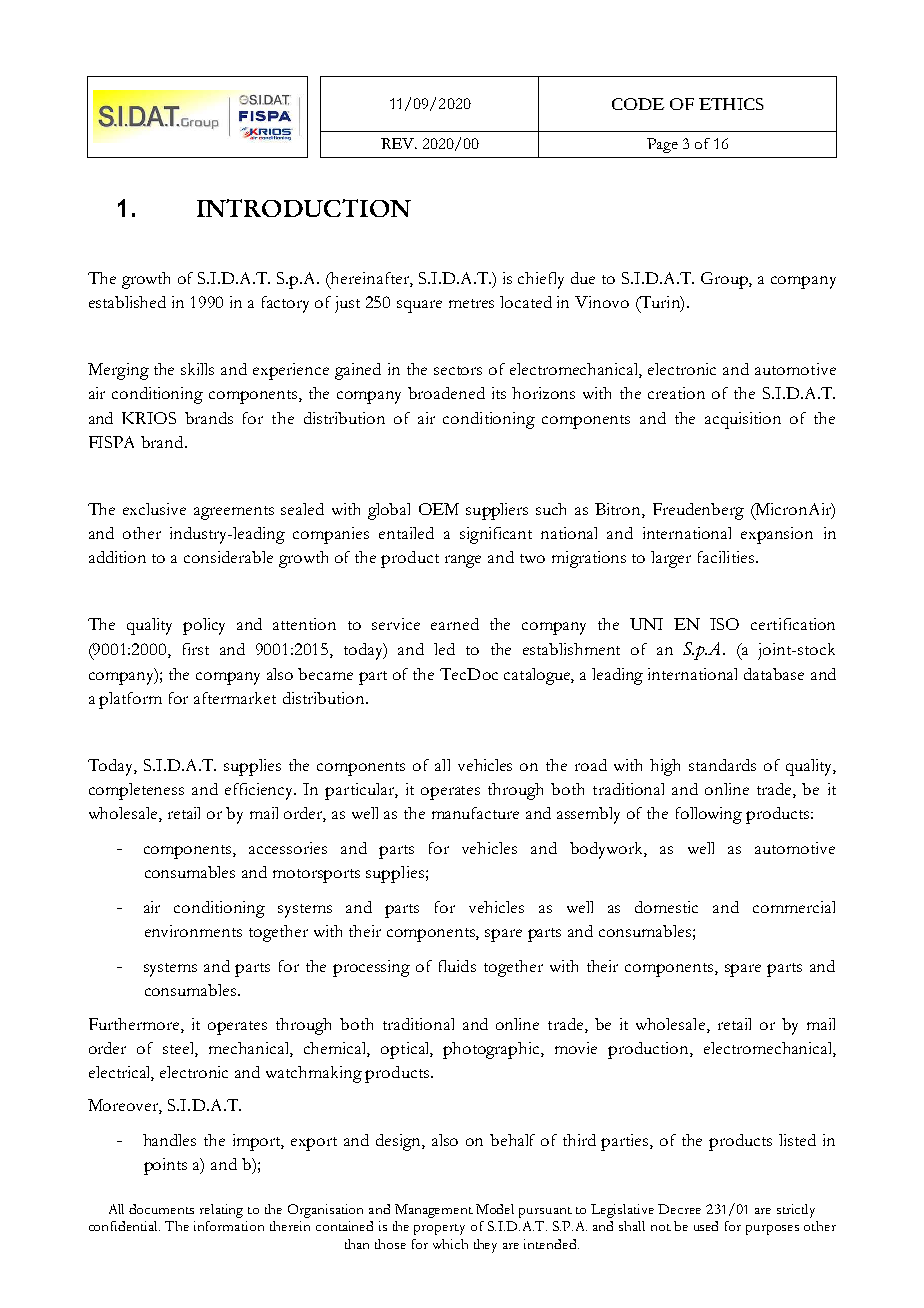  I want to click on Page, so click(662, 145).
